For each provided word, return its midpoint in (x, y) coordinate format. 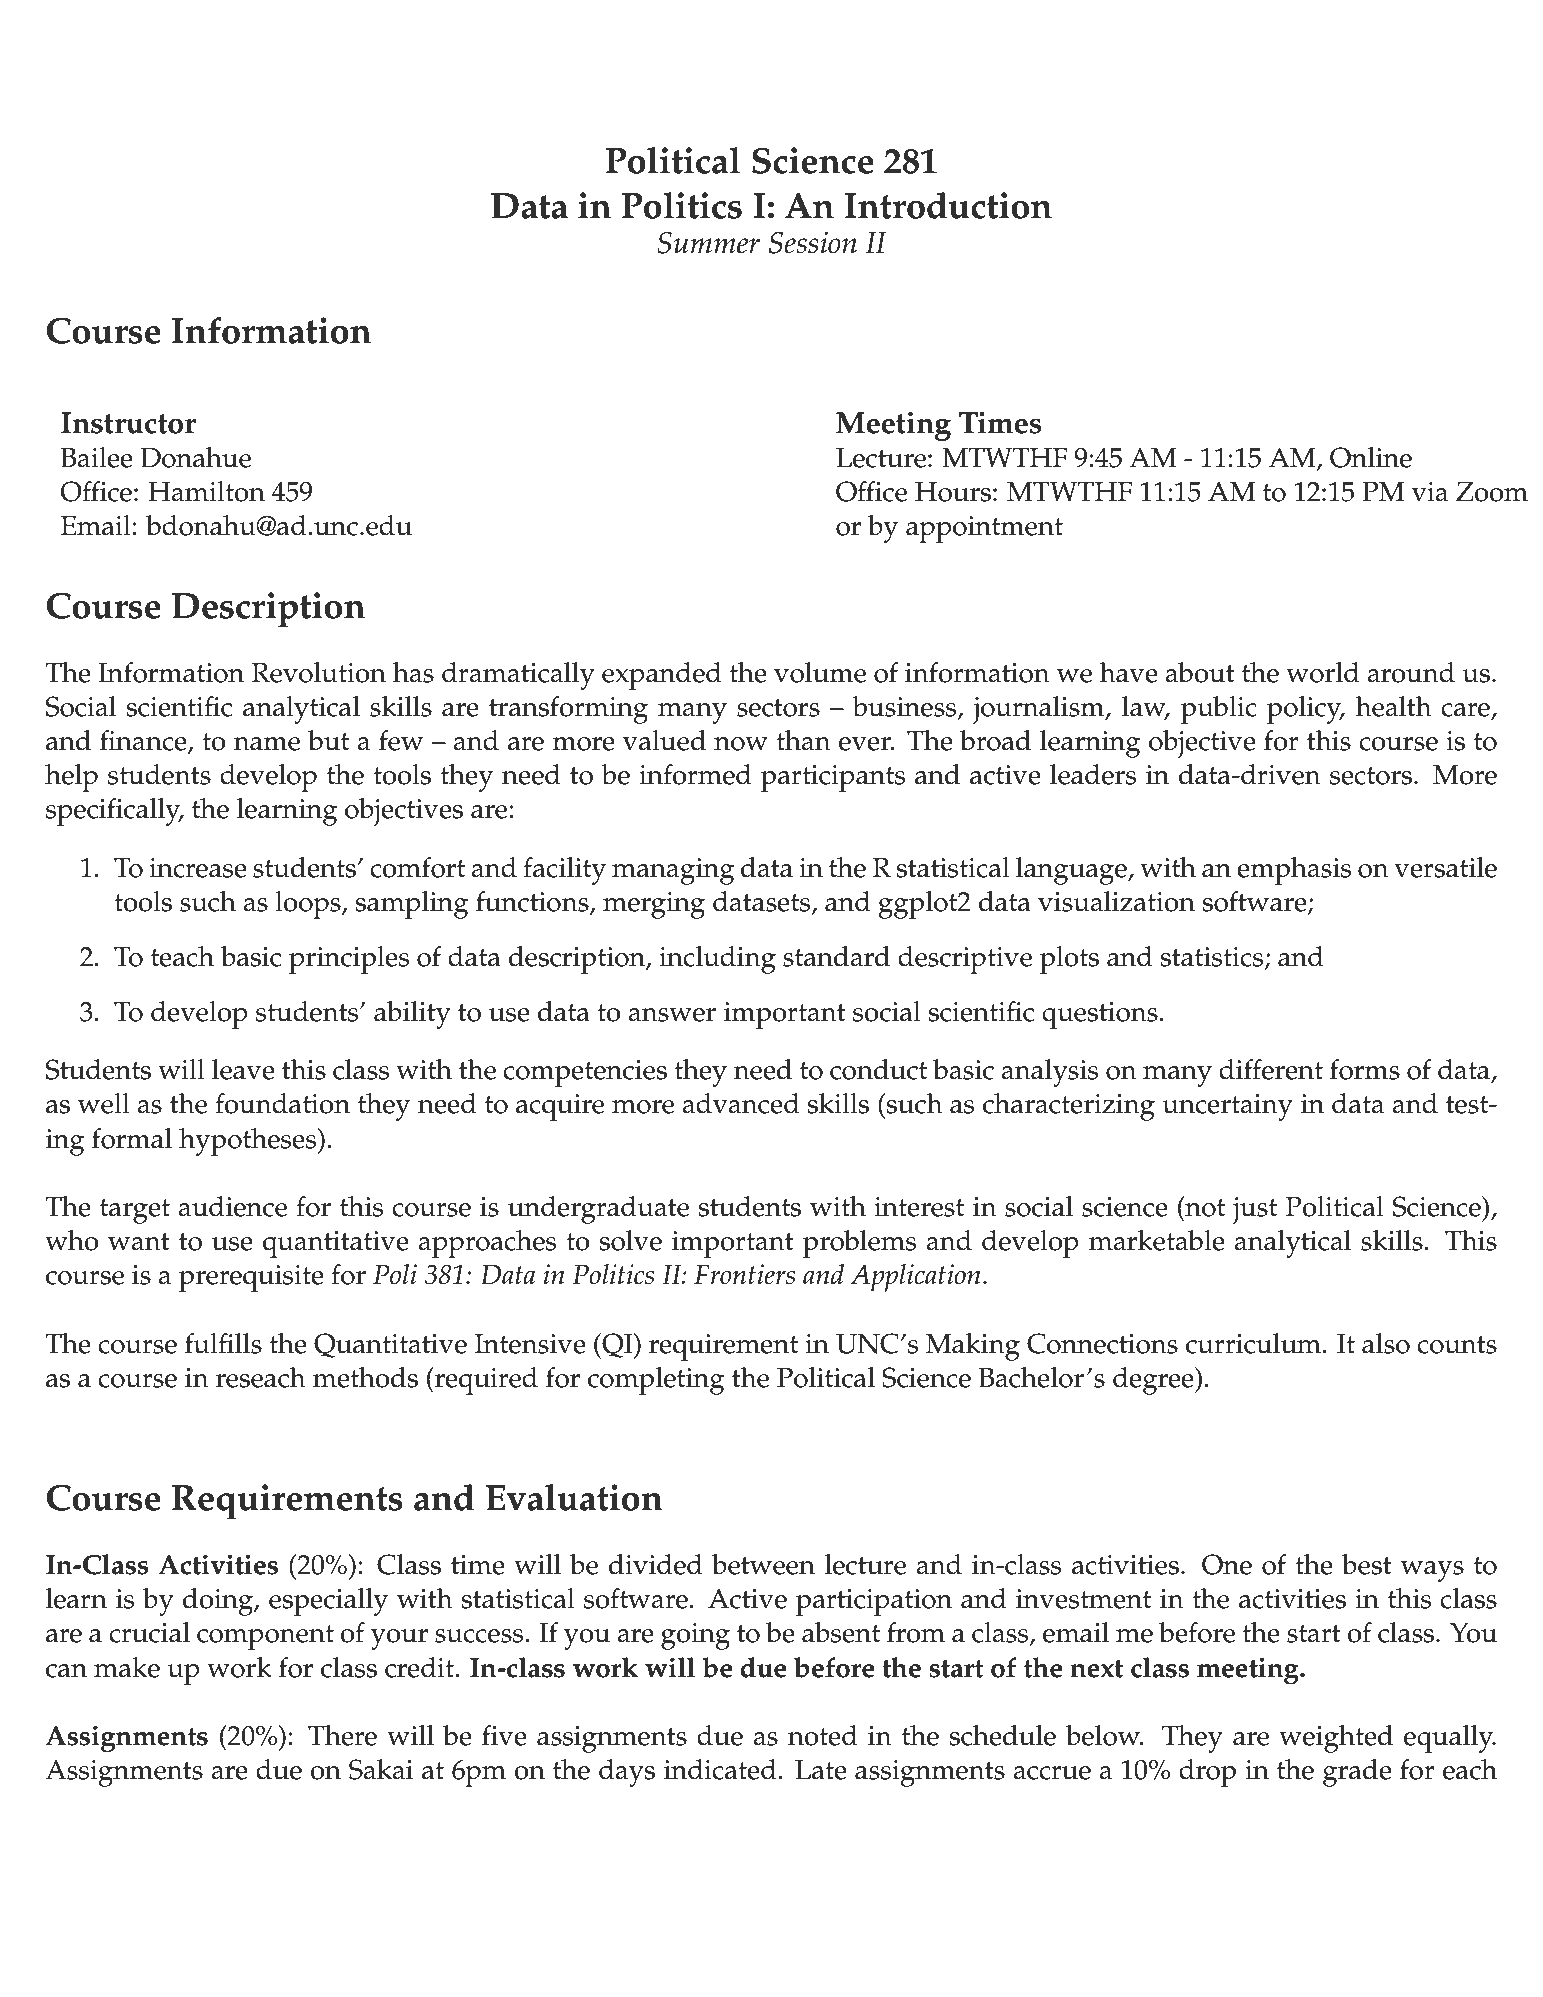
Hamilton (206, 491)
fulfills (223, 1343)
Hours (953, 492)
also (1386, 1343)
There (342, 1735)
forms (1365, 1069)
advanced (741, 1103)
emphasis (1294, 871)
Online (1371, 457)
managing (673, 871)
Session (813, 242)
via (1430, 492)
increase (198, 868)
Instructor (128, 423)
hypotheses (249, 1142)
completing (656, 1381)
